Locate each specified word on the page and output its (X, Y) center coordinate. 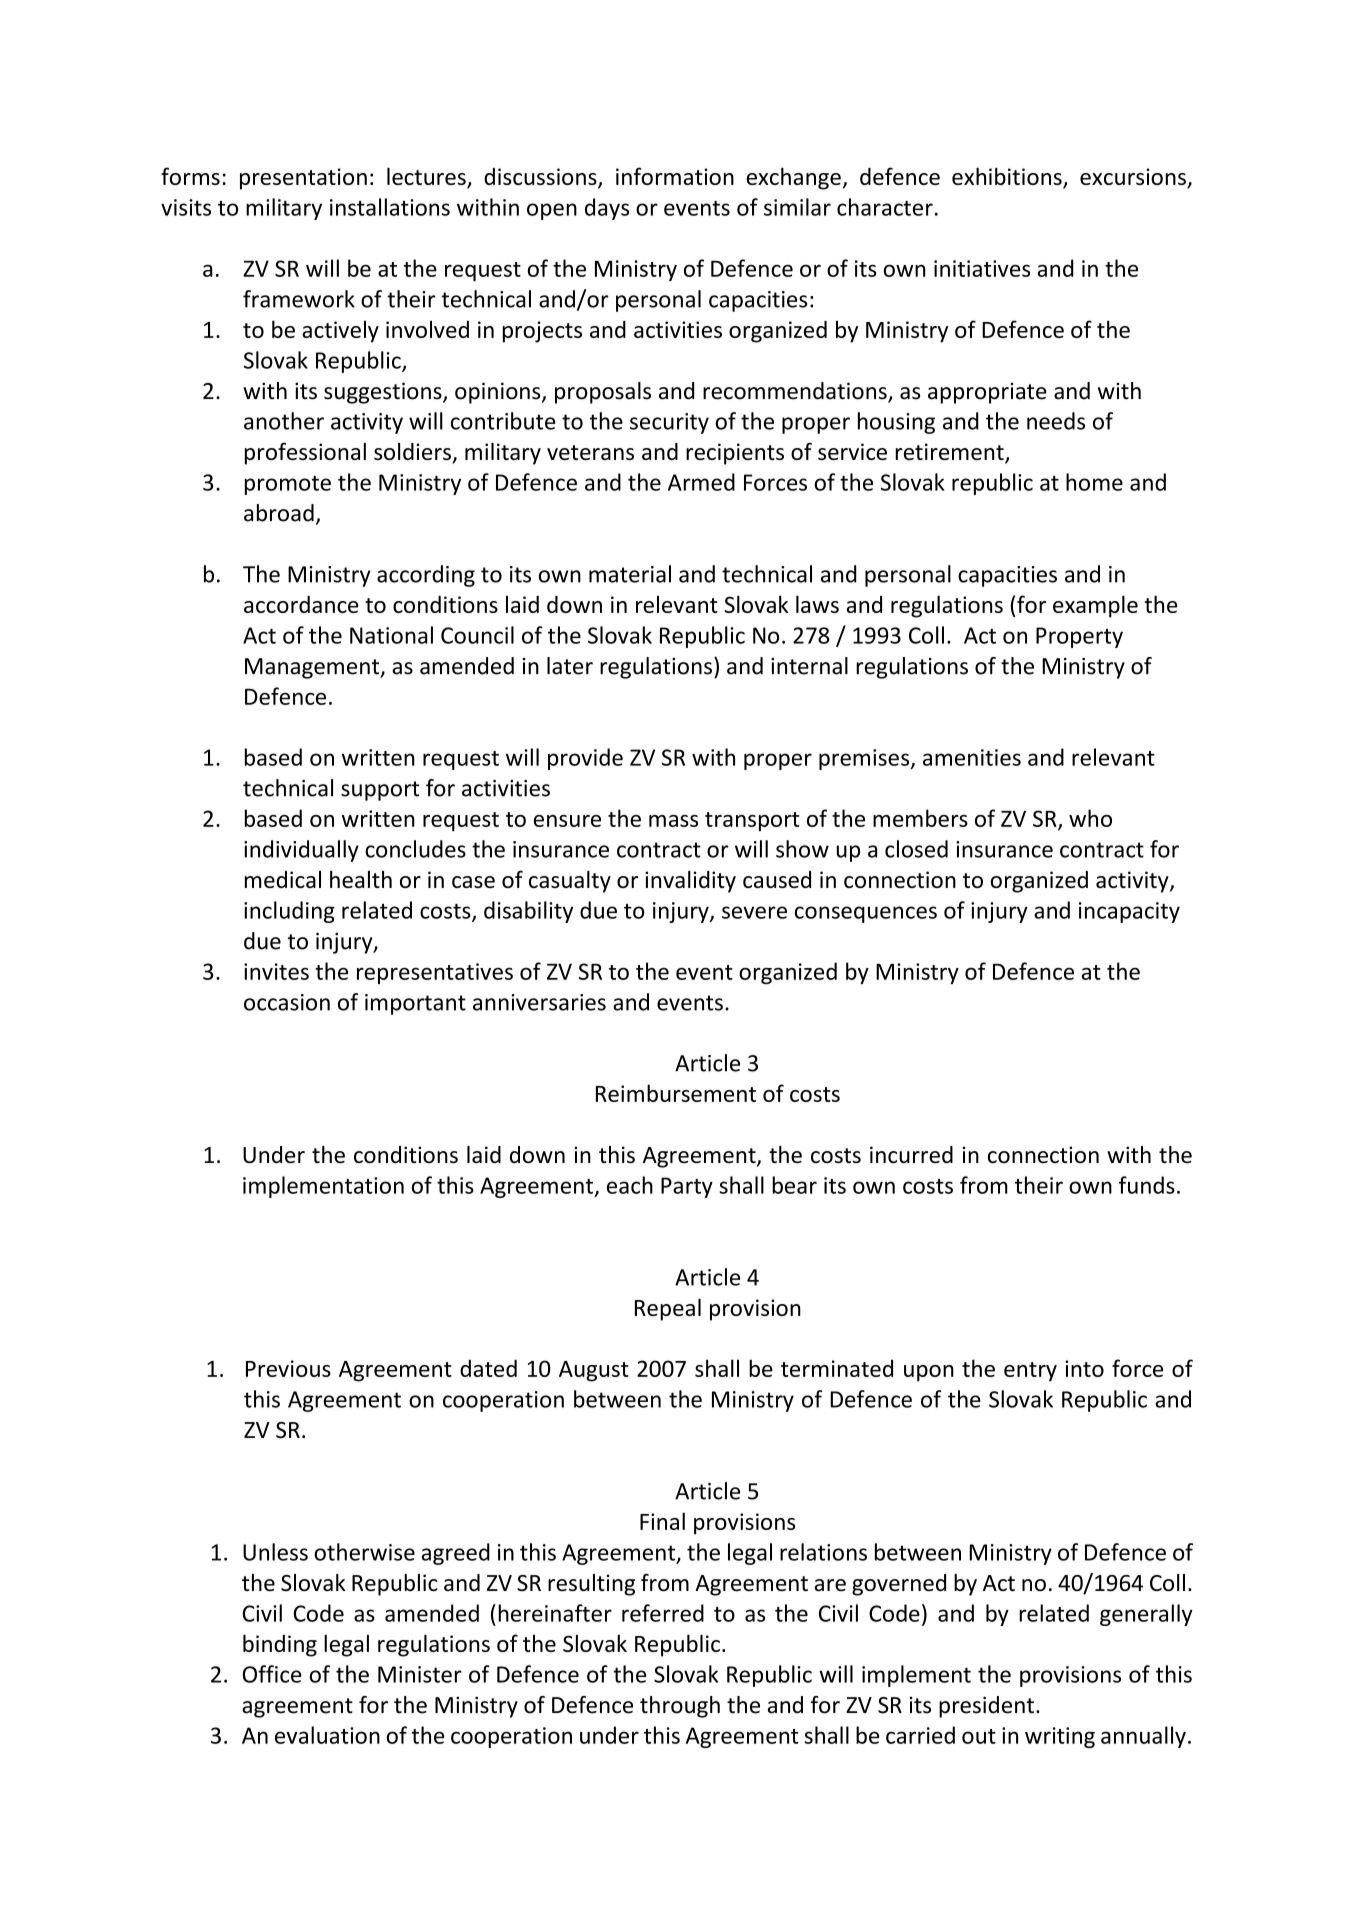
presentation (303, 179)
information (675, 176)
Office (272, 1674)
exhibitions (1008, 177)
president (986, 1707)
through (680, 1707)
